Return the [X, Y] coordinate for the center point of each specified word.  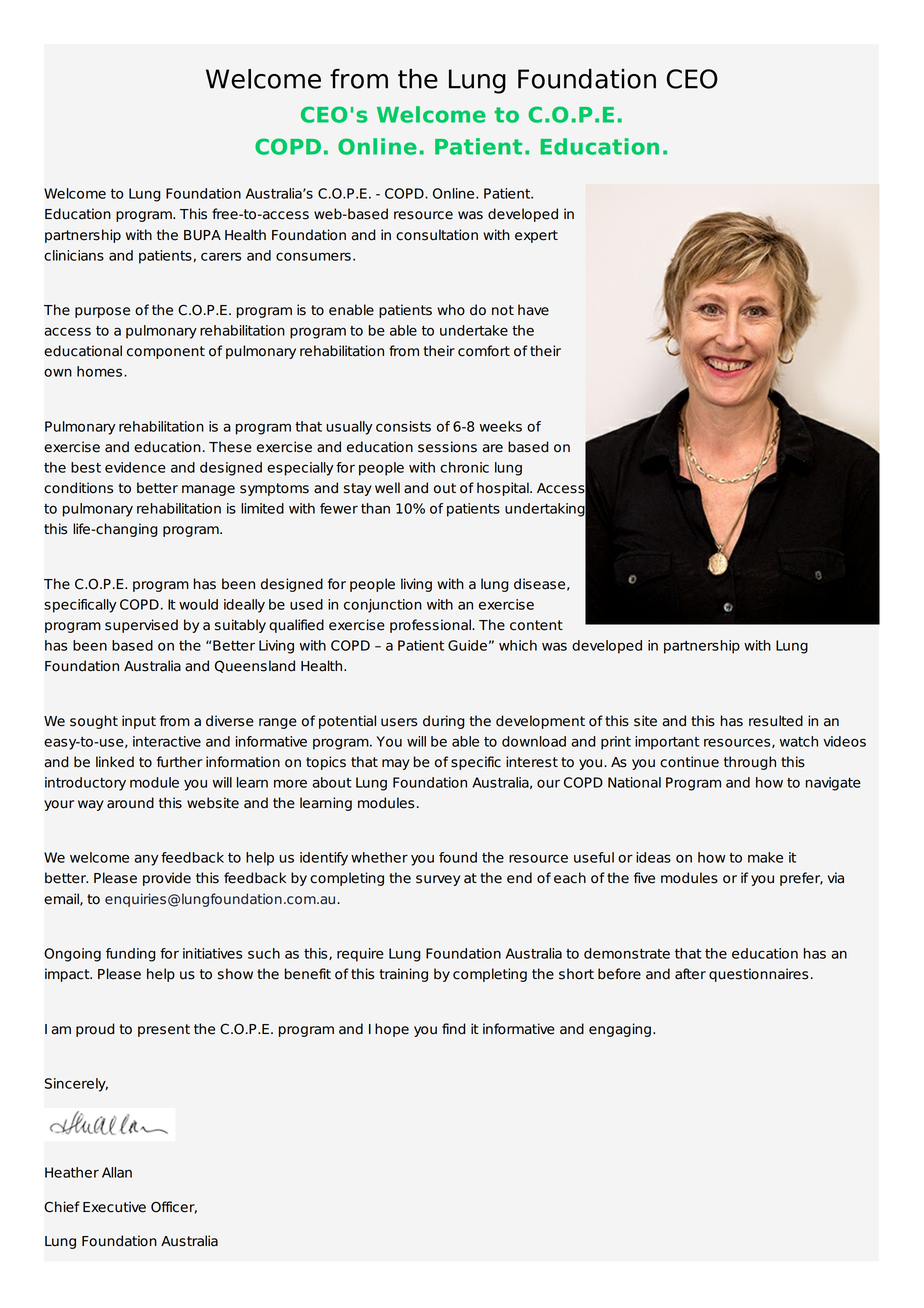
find [454, 1029]
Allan [117, 1172]
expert [536, 236]
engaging [620, 1030]
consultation [437, 235]
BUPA [202, 235]
